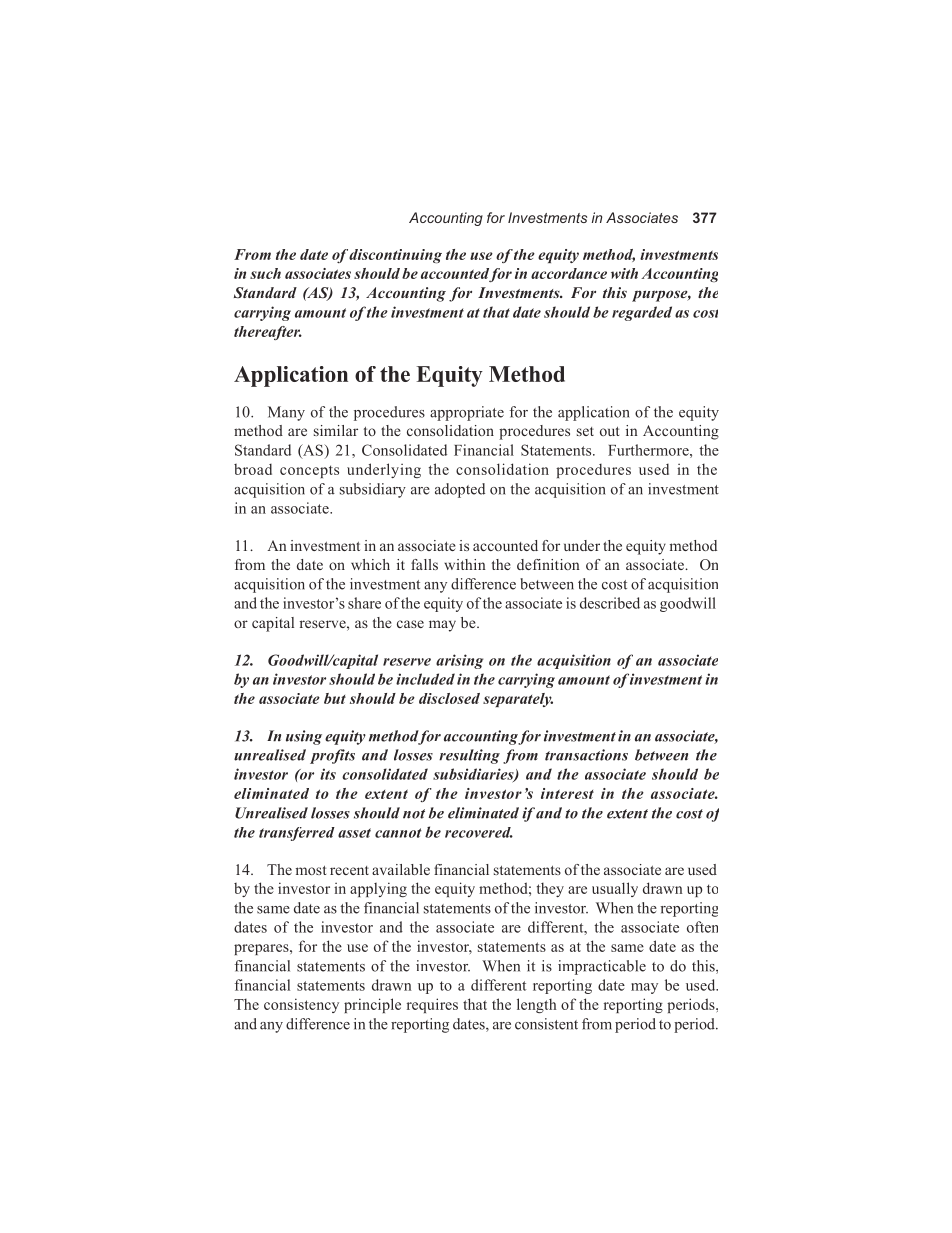 This document has width=952, height=1233. I want to click on discontinuing, so click(395, 256).
